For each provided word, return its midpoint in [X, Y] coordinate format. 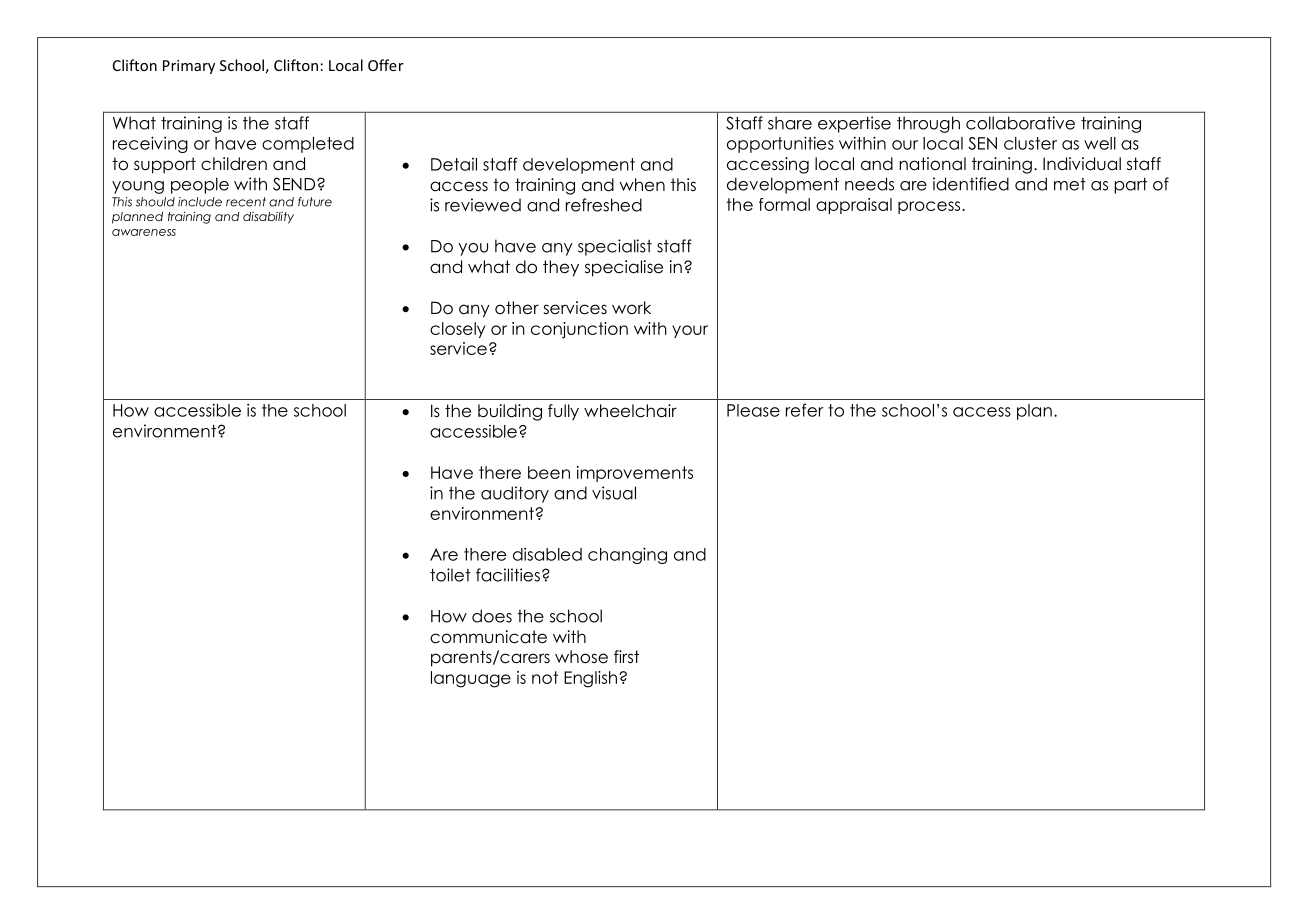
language [471, 679]
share [790, 123]
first [626, 657]
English [590, 679]
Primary [189, 67]
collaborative [1020, 123]
